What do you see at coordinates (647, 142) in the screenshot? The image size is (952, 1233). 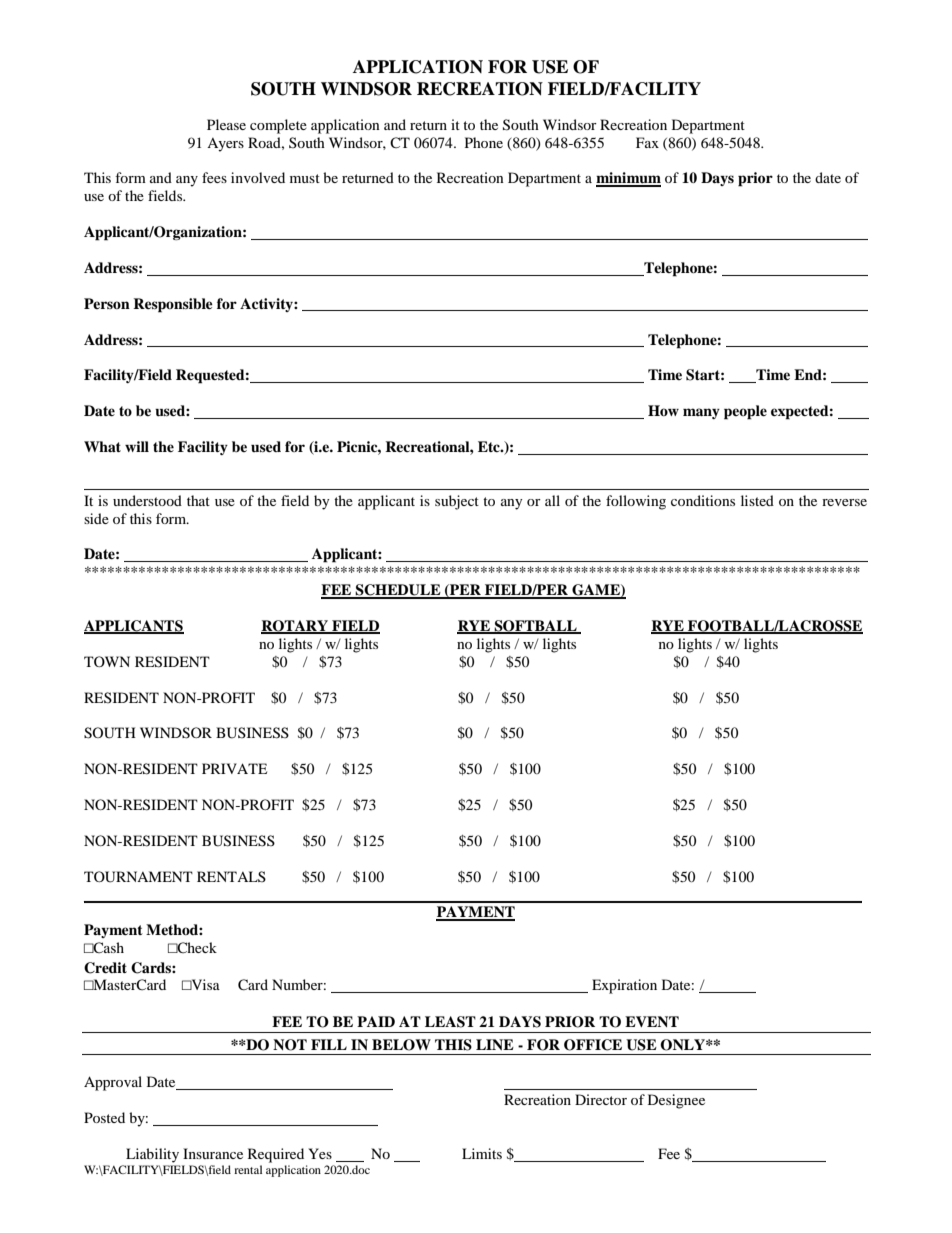 I see `Fax` at bounding box center [647, 142].
